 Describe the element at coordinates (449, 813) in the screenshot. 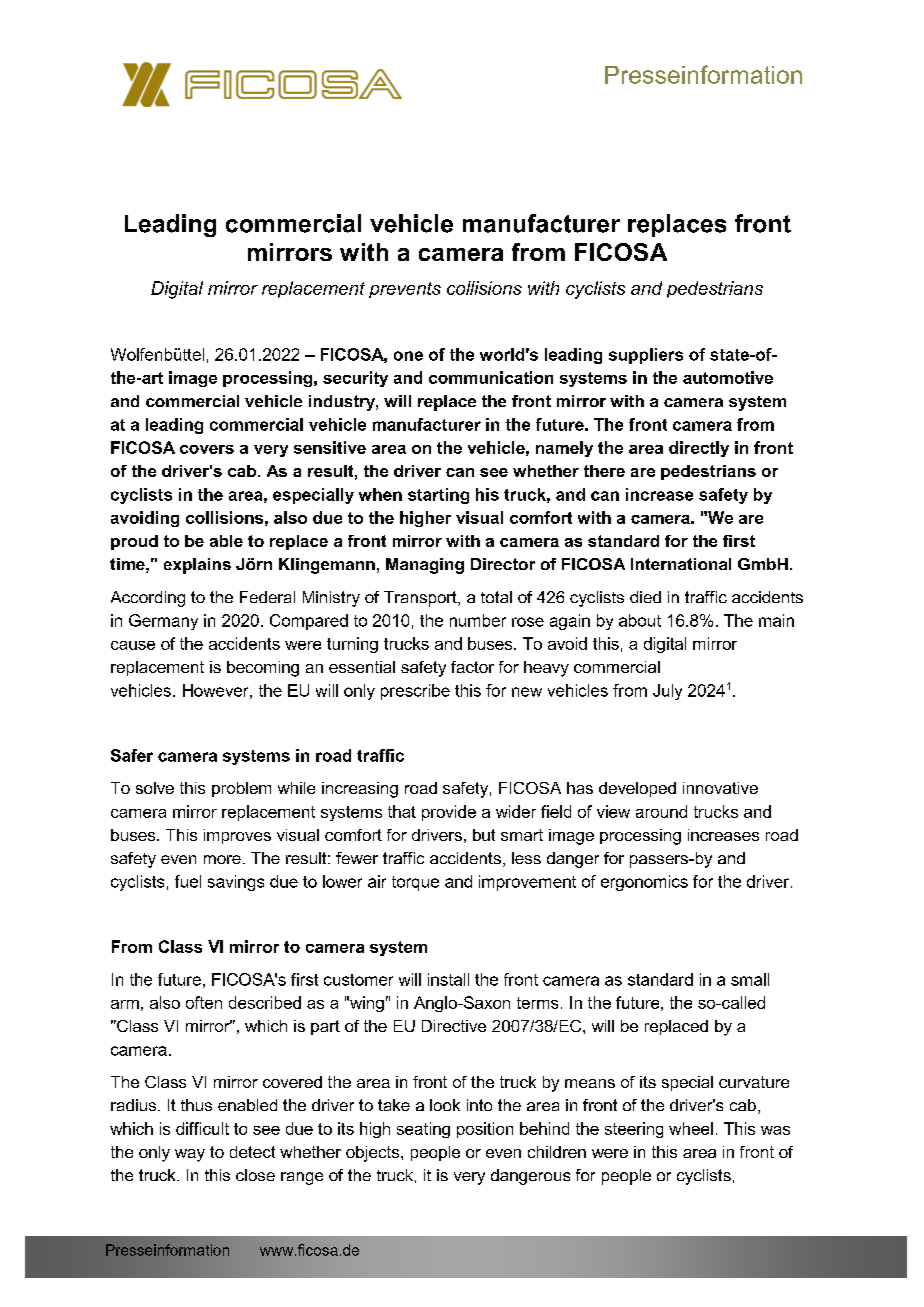

I see `provide` at that location.
